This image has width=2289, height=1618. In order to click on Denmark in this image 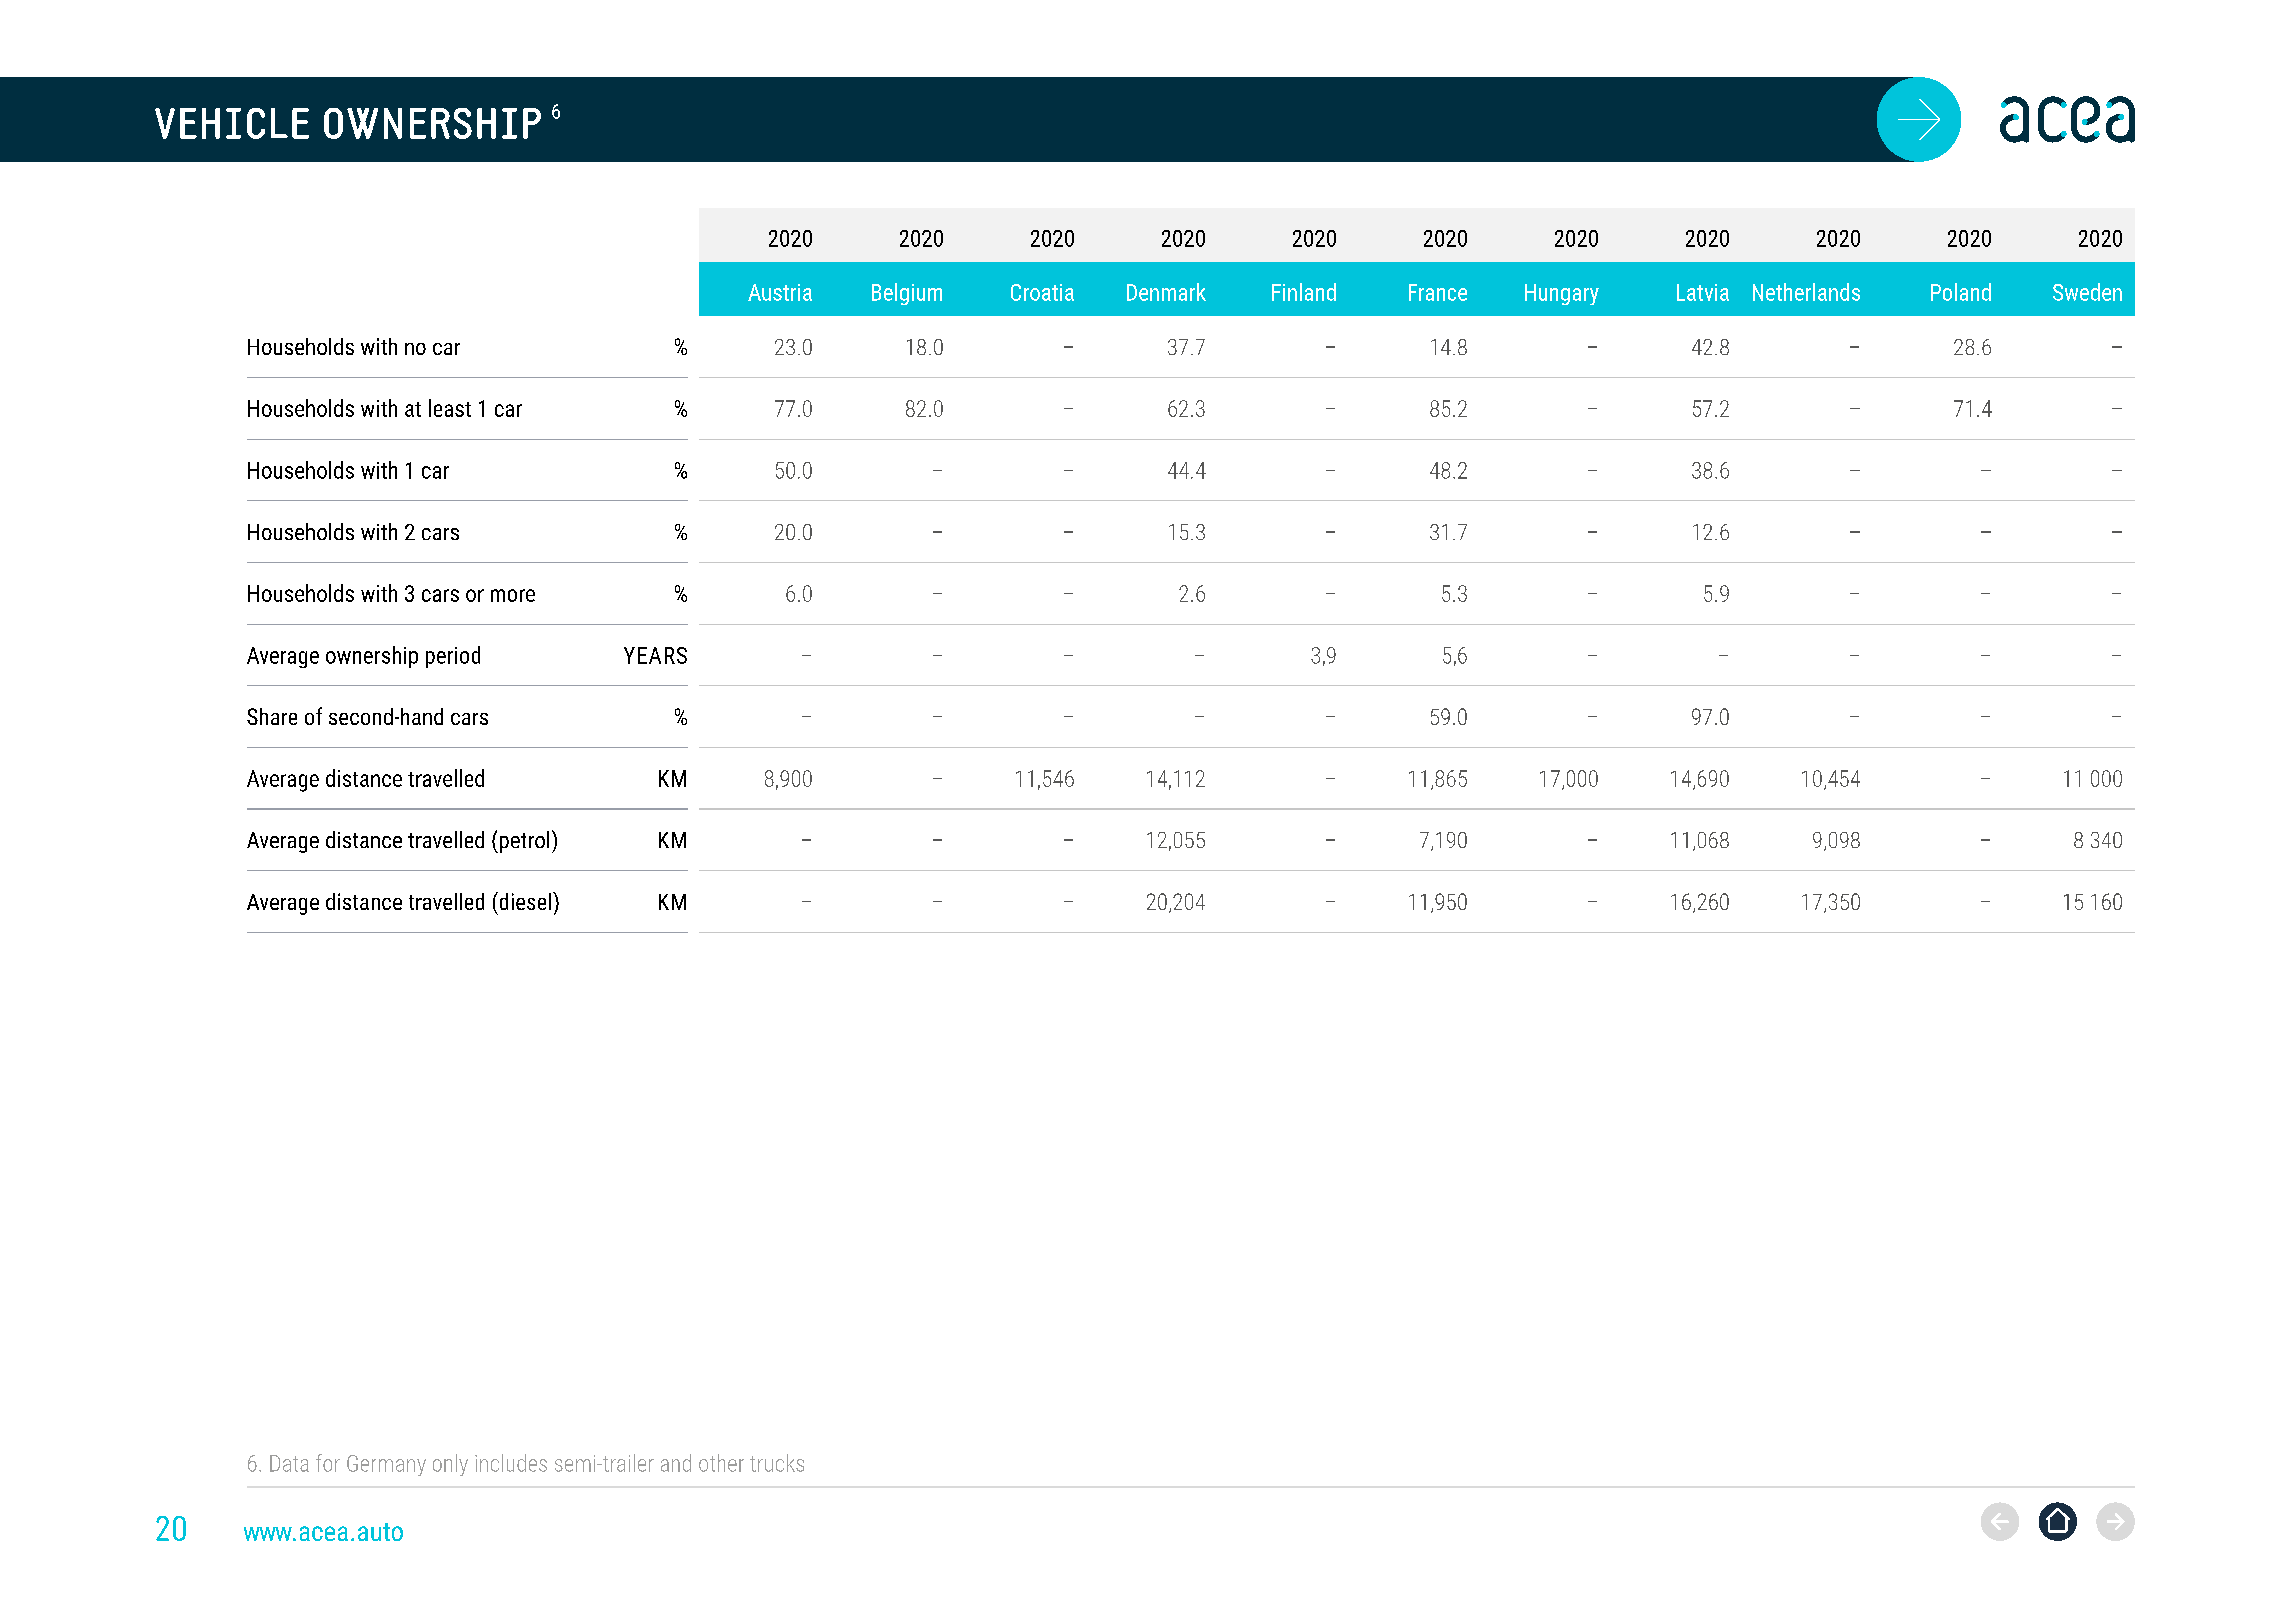, I will do `click(1166, 292)`.
